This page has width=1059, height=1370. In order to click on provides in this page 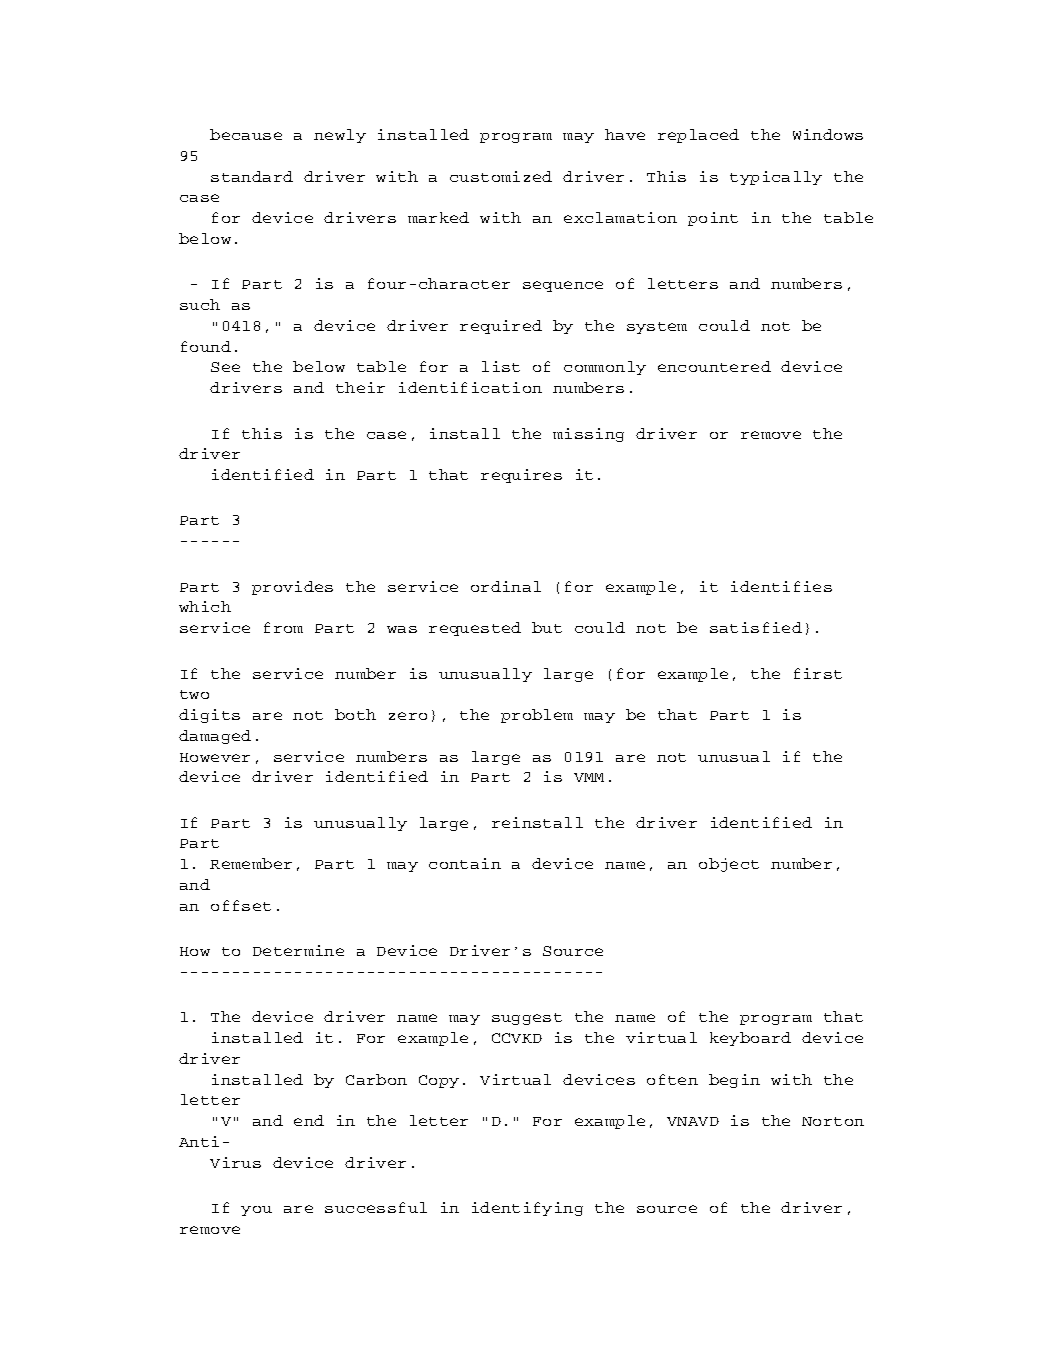, I will do `click(292, 588)`.
